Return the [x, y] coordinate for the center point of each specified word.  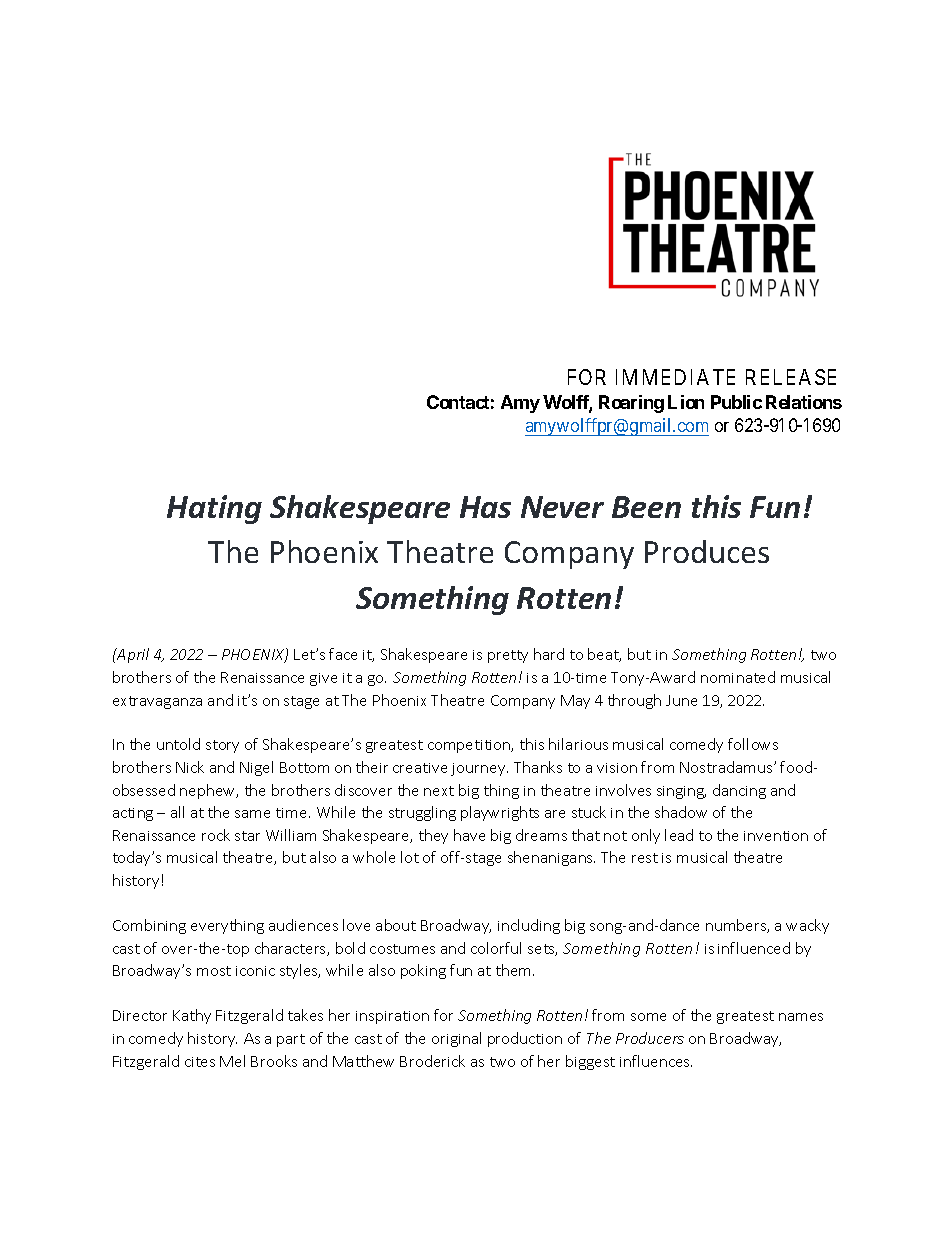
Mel [232, 1061]
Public [736, 402]
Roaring [631, 404]
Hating [214, 509]
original [456, 1039]
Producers [650, 1038]
